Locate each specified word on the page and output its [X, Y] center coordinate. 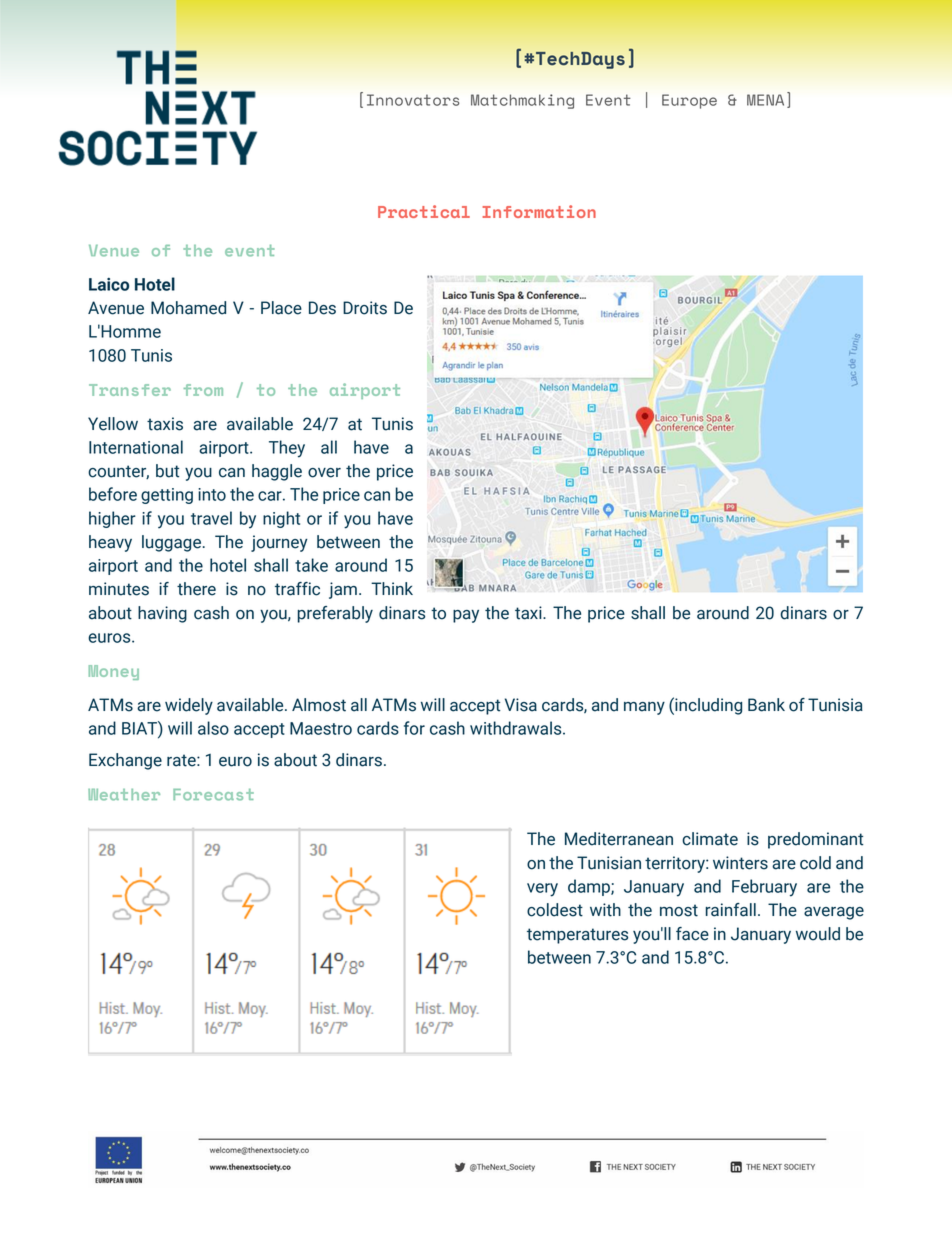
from [203, 390]
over [324, 473]
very [542, 890]
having [162, 614]
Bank [766, 705]
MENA [765, 100]
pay [466, 616]
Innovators [413, 100]
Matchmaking [522, 101]
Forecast [213, 795]
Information [539, 211]
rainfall [731, 910]
